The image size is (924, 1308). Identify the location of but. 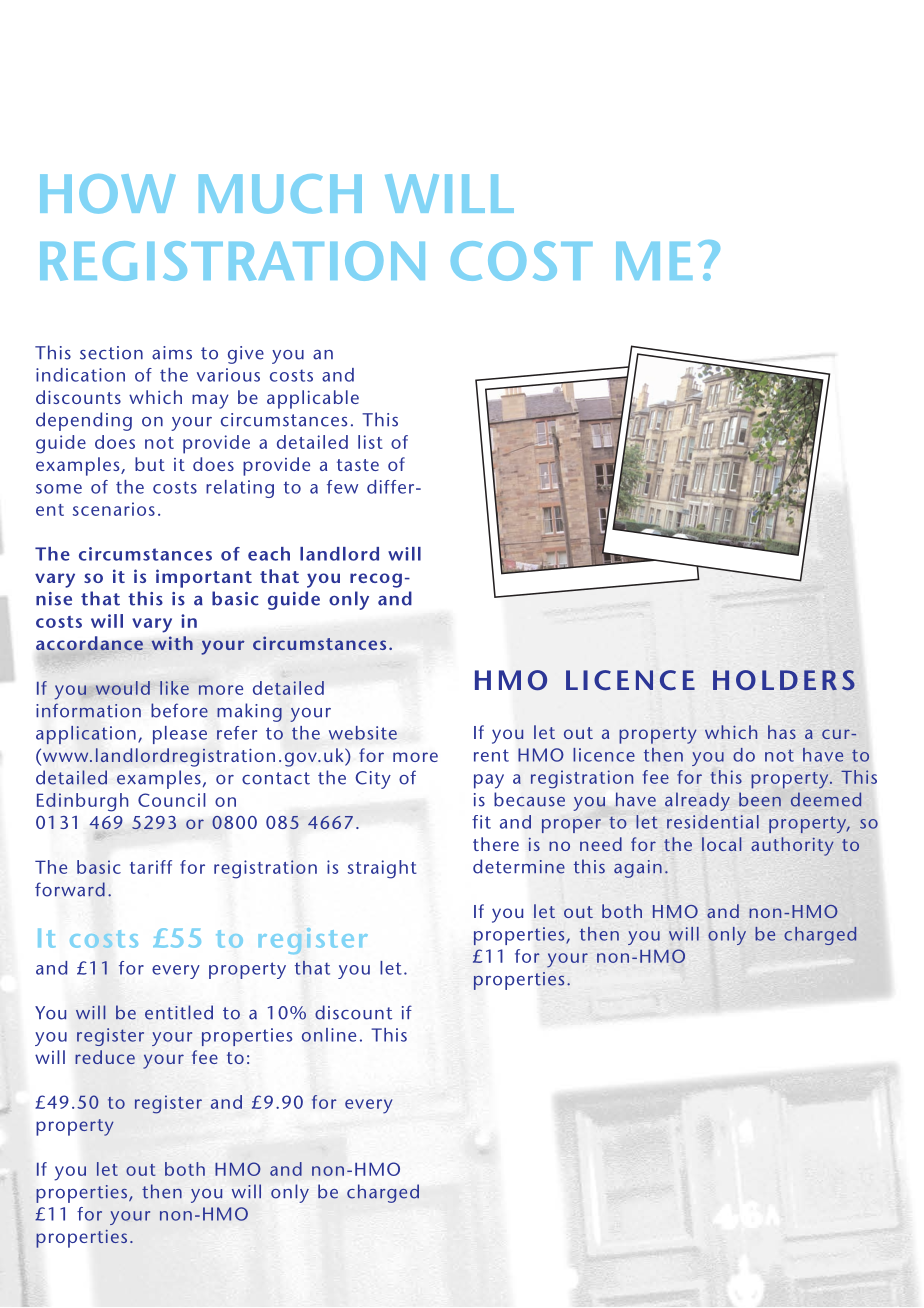
(150, 464).
